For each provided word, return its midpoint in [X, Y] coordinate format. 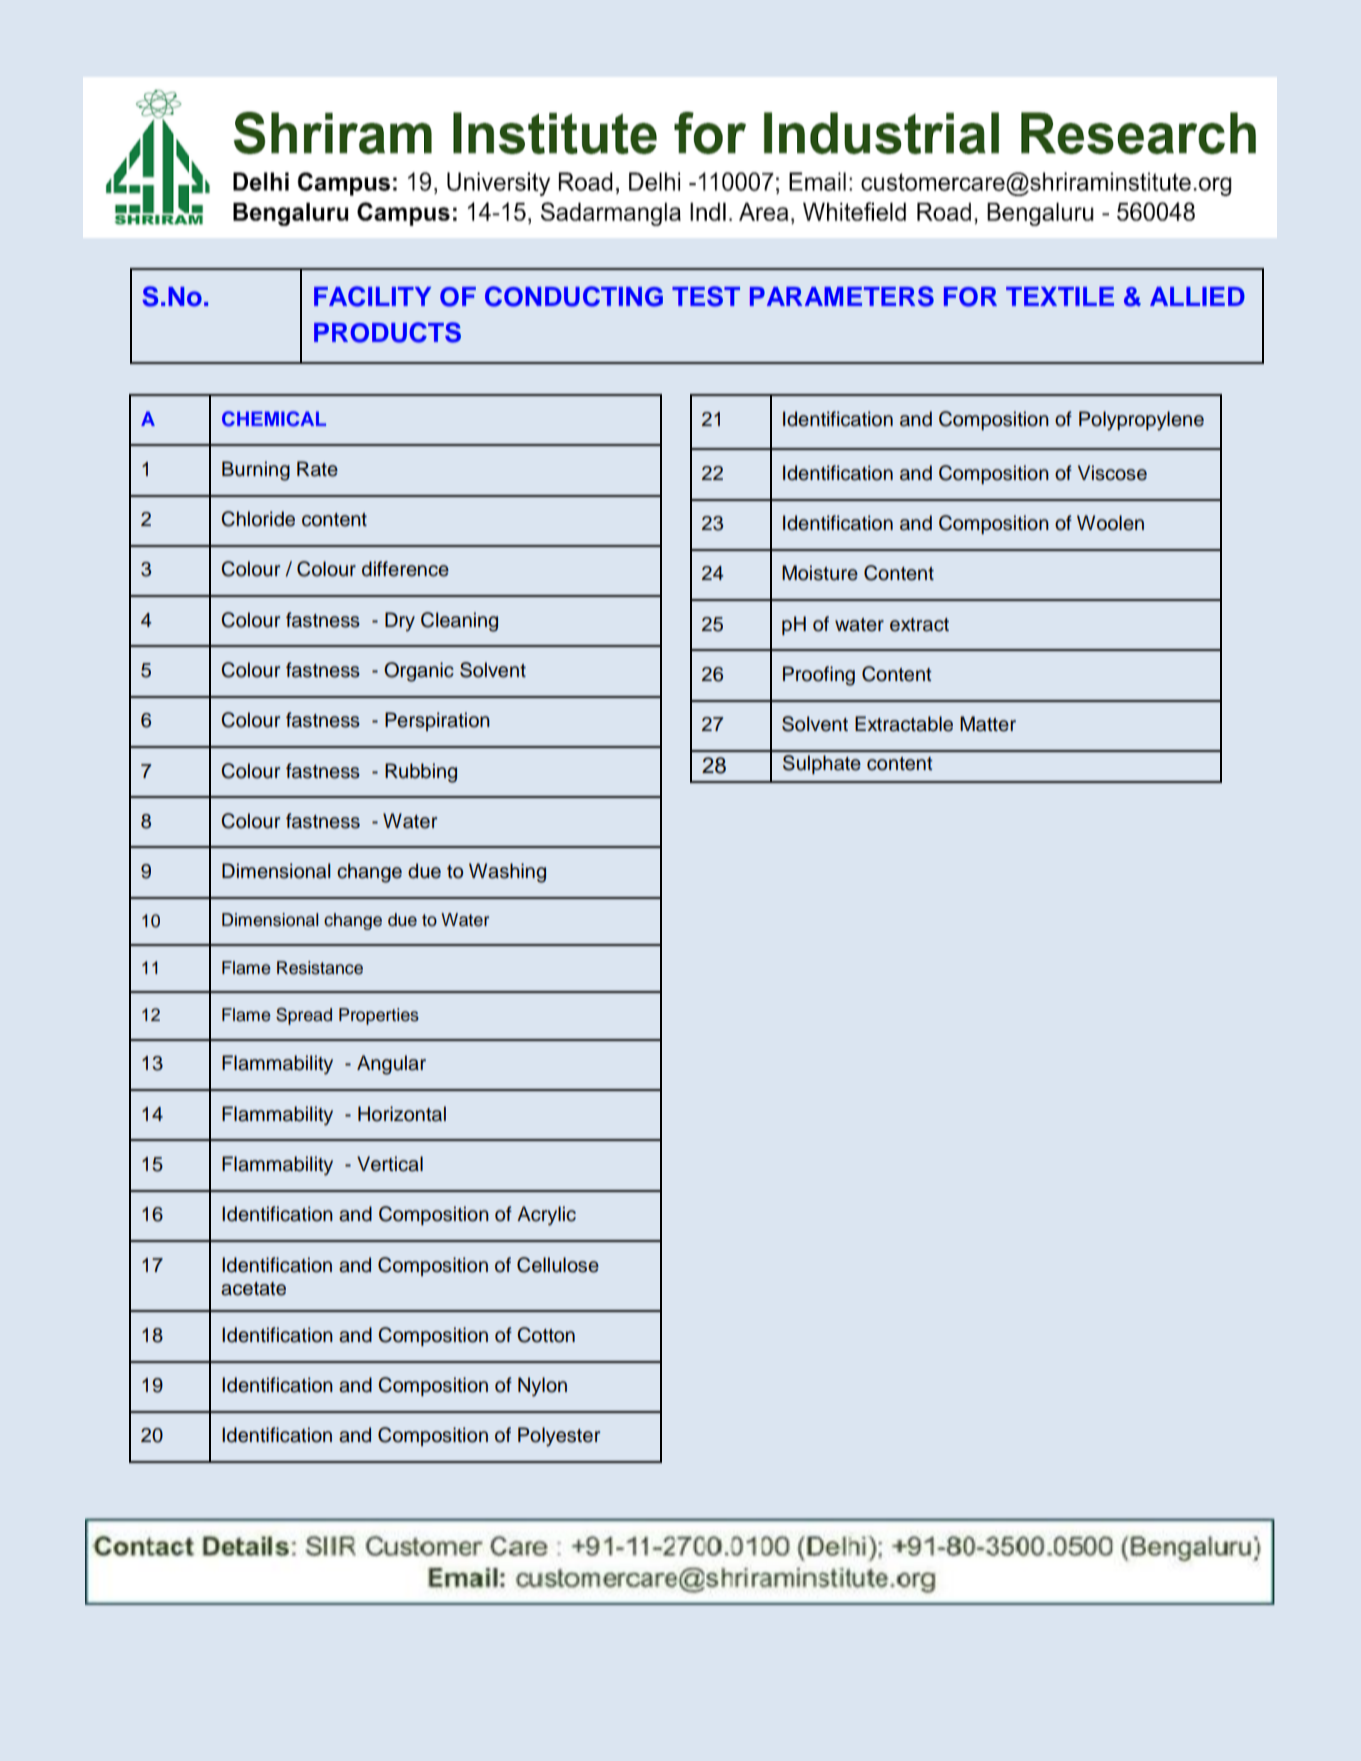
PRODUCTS [387, 332]
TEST [706, 296]
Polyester [559, 1437]
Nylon [542, 1387]
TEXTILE [1060, 296]
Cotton [546, 1335]
